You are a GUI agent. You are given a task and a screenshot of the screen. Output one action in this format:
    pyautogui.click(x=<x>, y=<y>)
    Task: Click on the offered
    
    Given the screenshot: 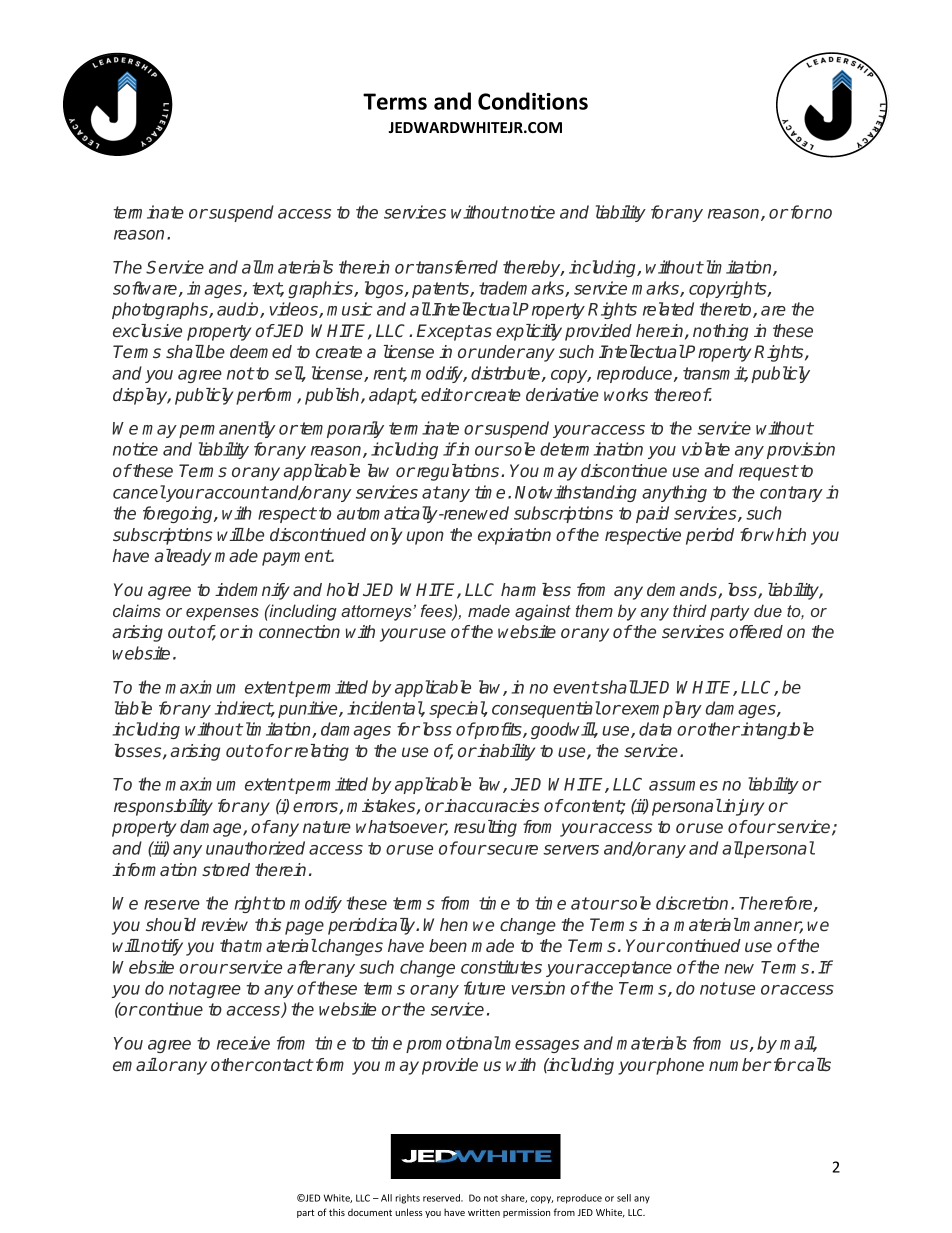 What is the action you would take?
    pyautogui.click(x=756, y=631)
